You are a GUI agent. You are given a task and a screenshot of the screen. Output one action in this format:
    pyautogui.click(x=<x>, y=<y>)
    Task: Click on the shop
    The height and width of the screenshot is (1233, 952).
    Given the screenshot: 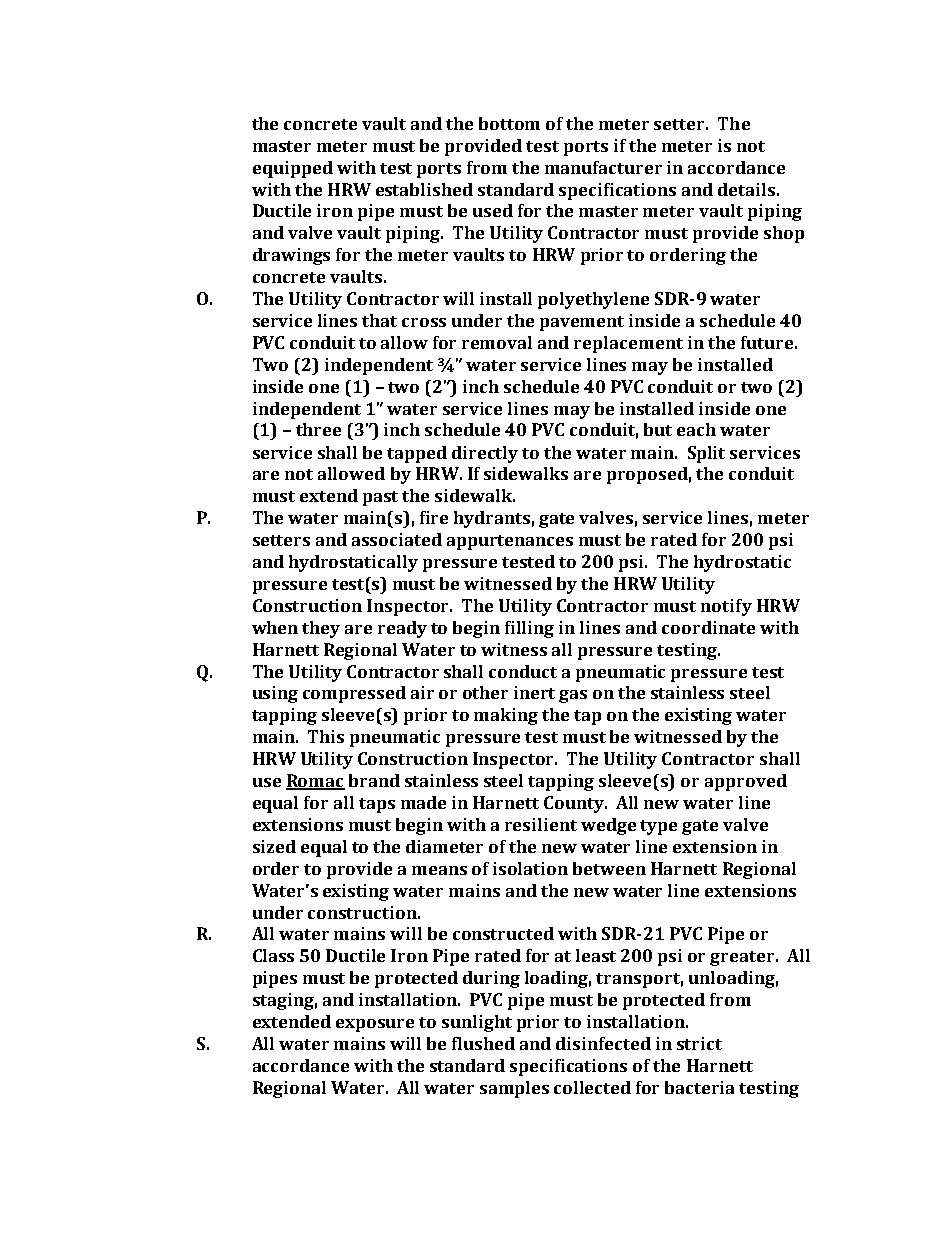 What is the action you would take?
    pyautogui.click(x=784, y=234)
